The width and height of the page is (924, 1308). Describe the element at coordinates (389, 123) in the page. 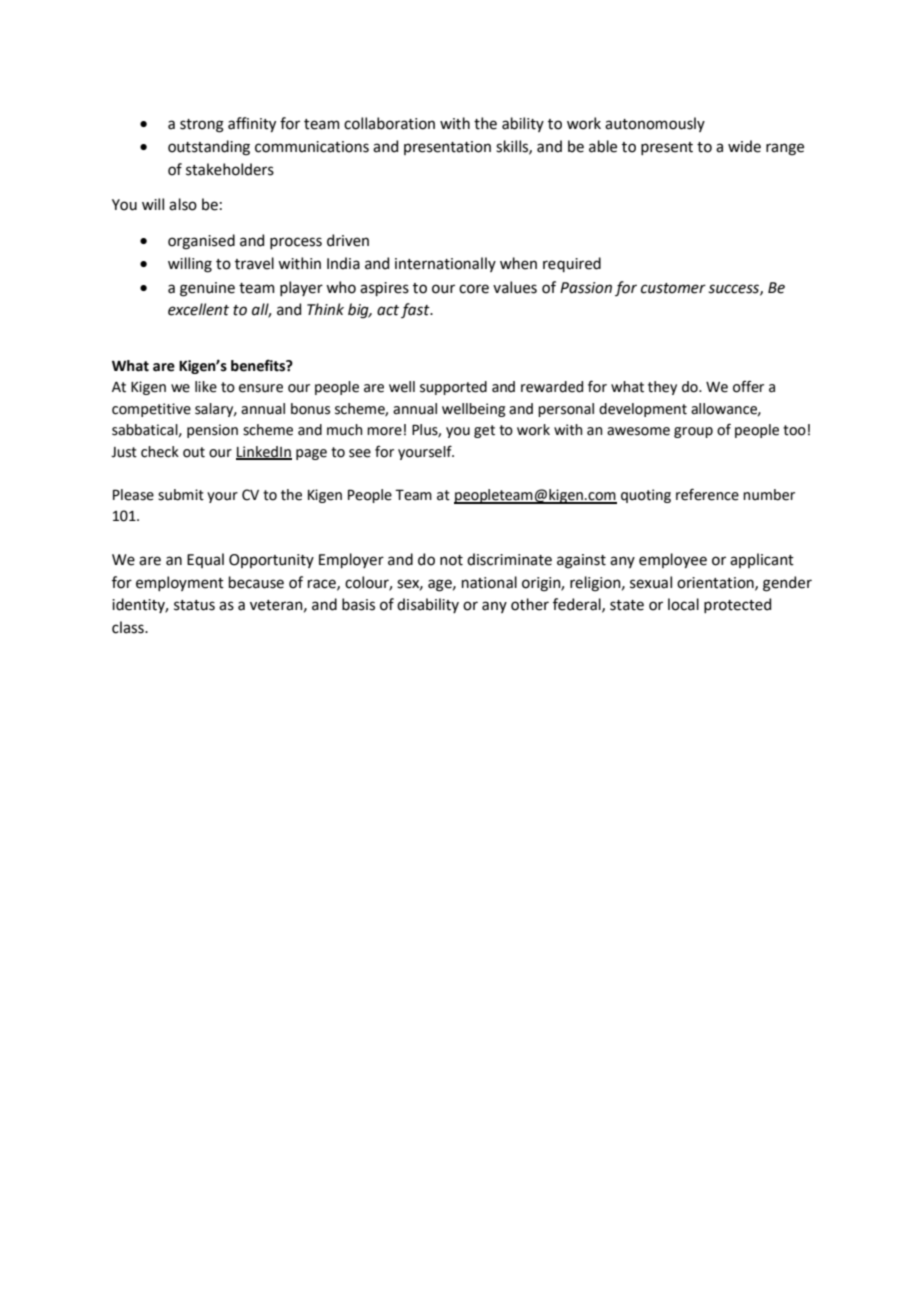

I see `collaboration` at that location.
